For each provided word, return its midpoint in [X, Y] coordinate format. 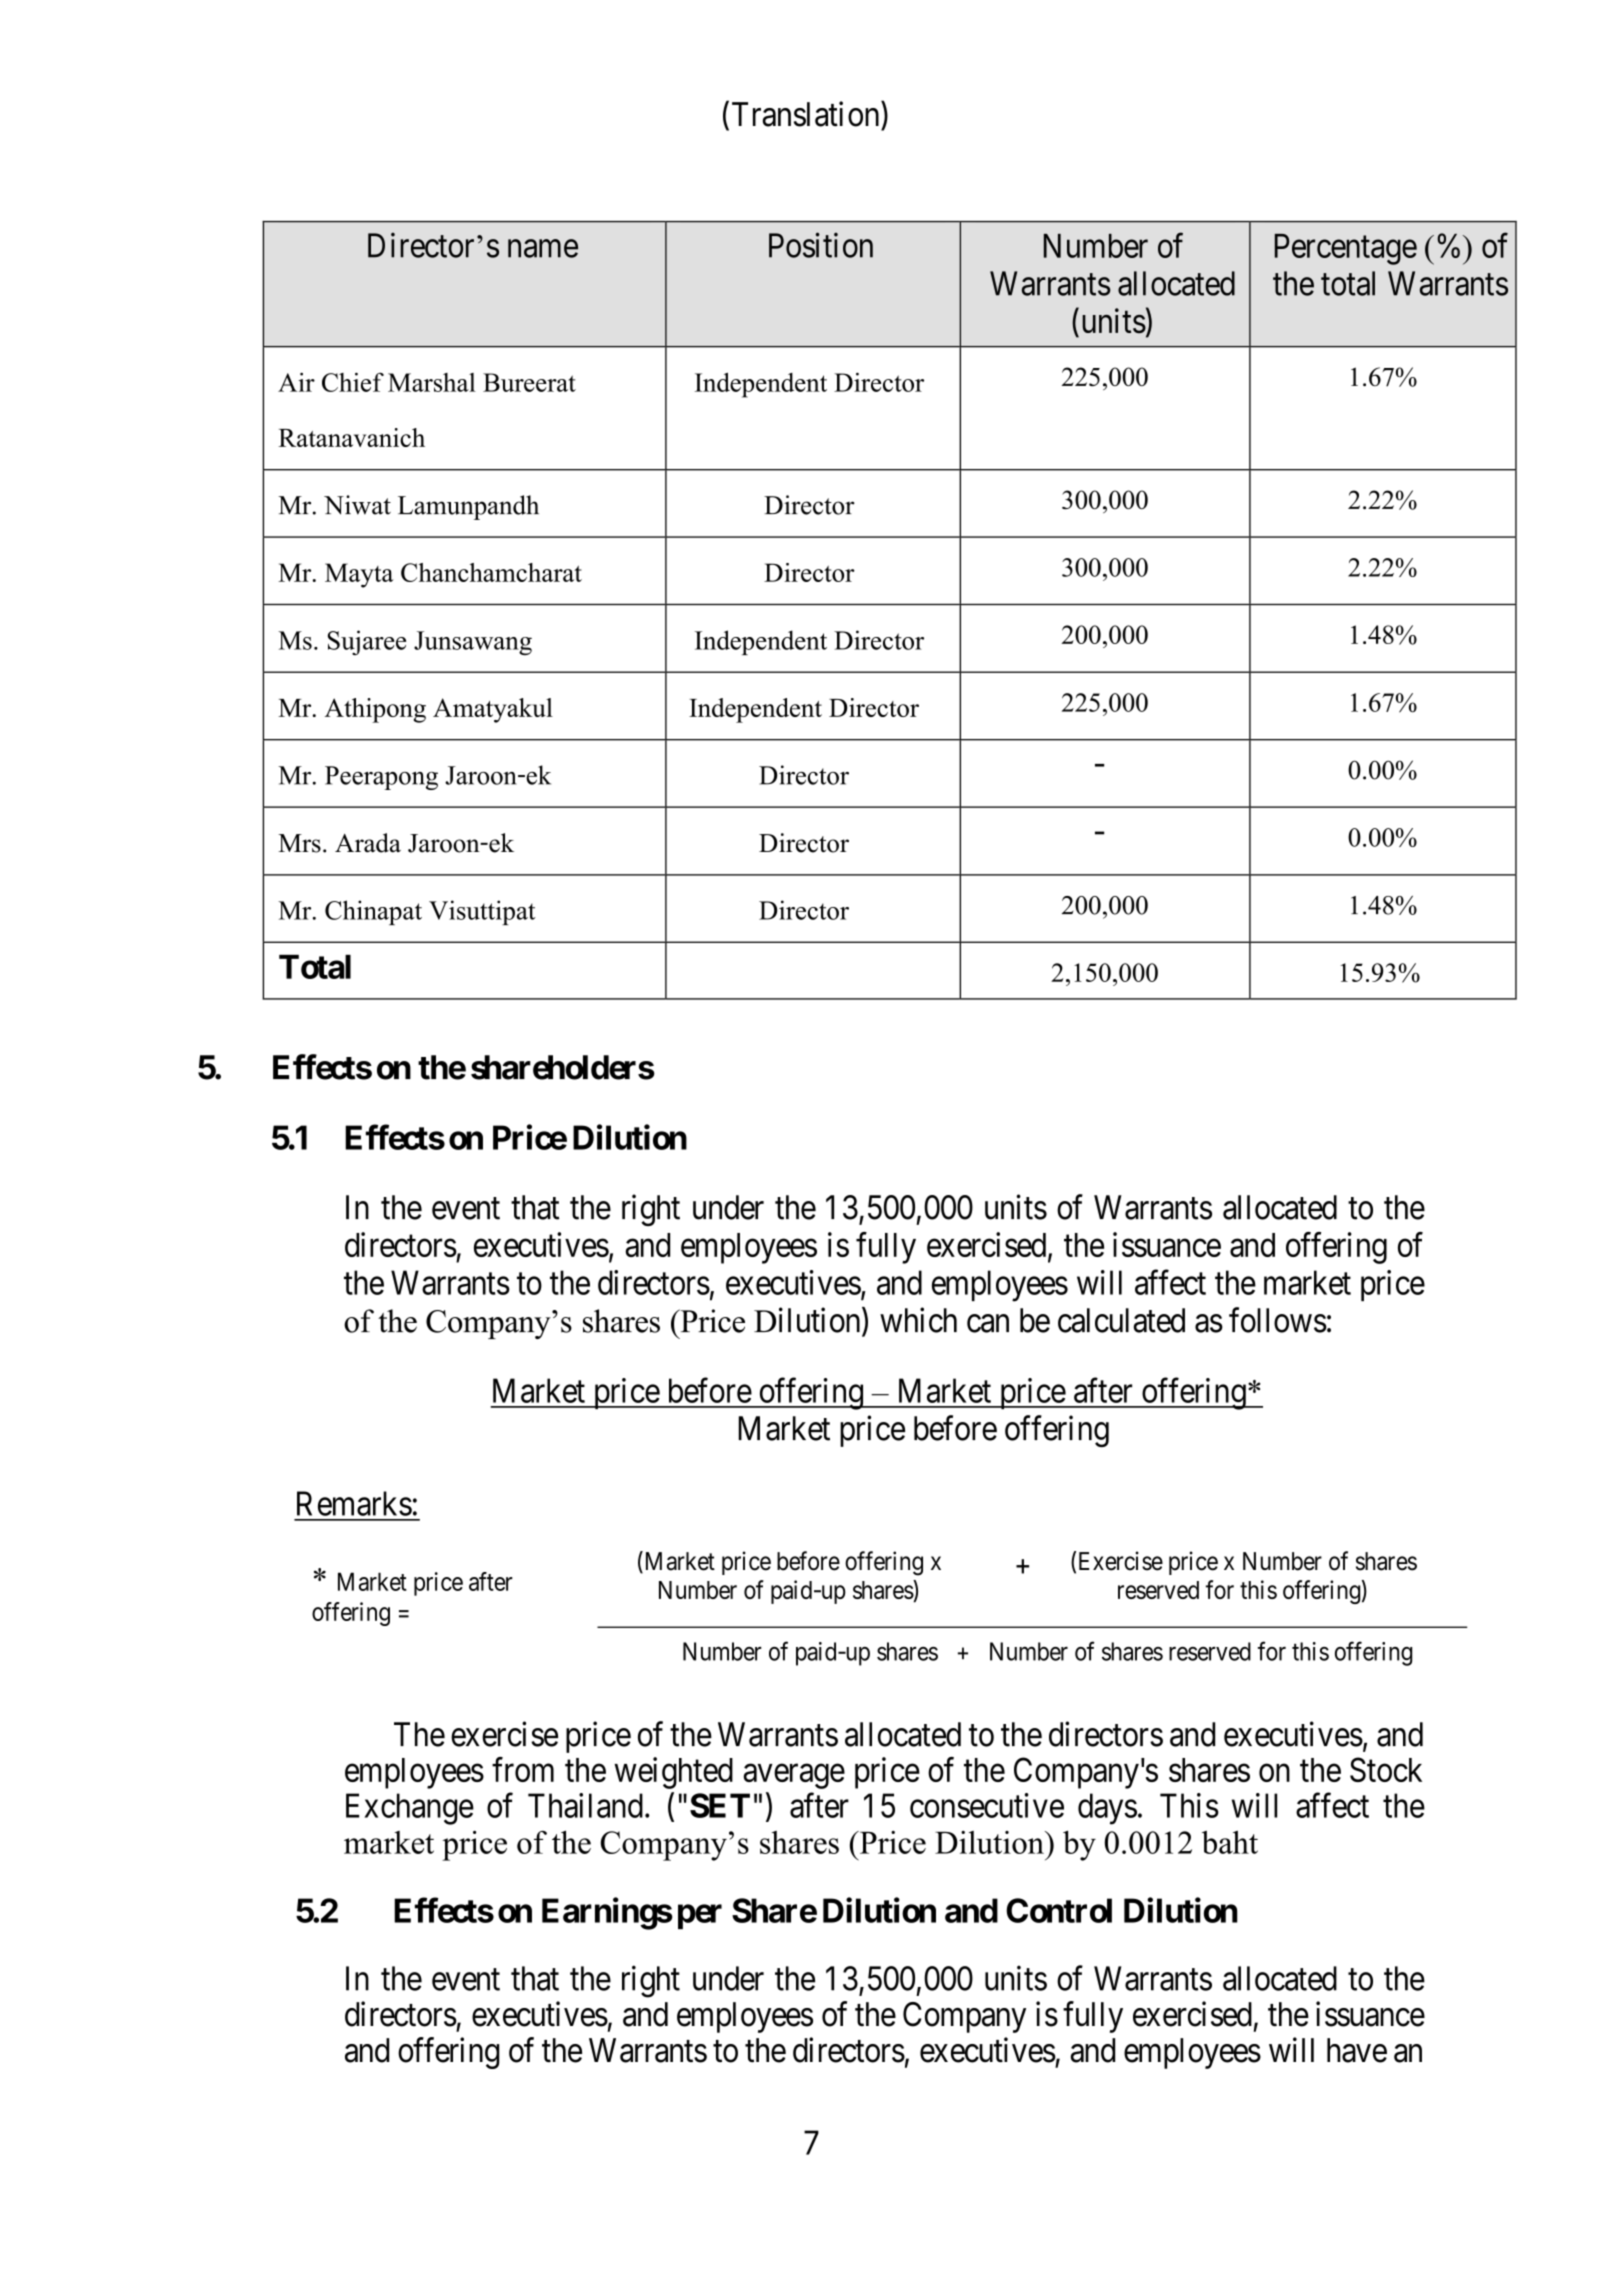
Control [1059, 1910]
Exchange [410, 1809]
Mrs [299, 843]
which [918, 1320]
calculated [1121, 1320]
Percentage [1346, 249]
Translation [807, 114]
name [543, 249]
